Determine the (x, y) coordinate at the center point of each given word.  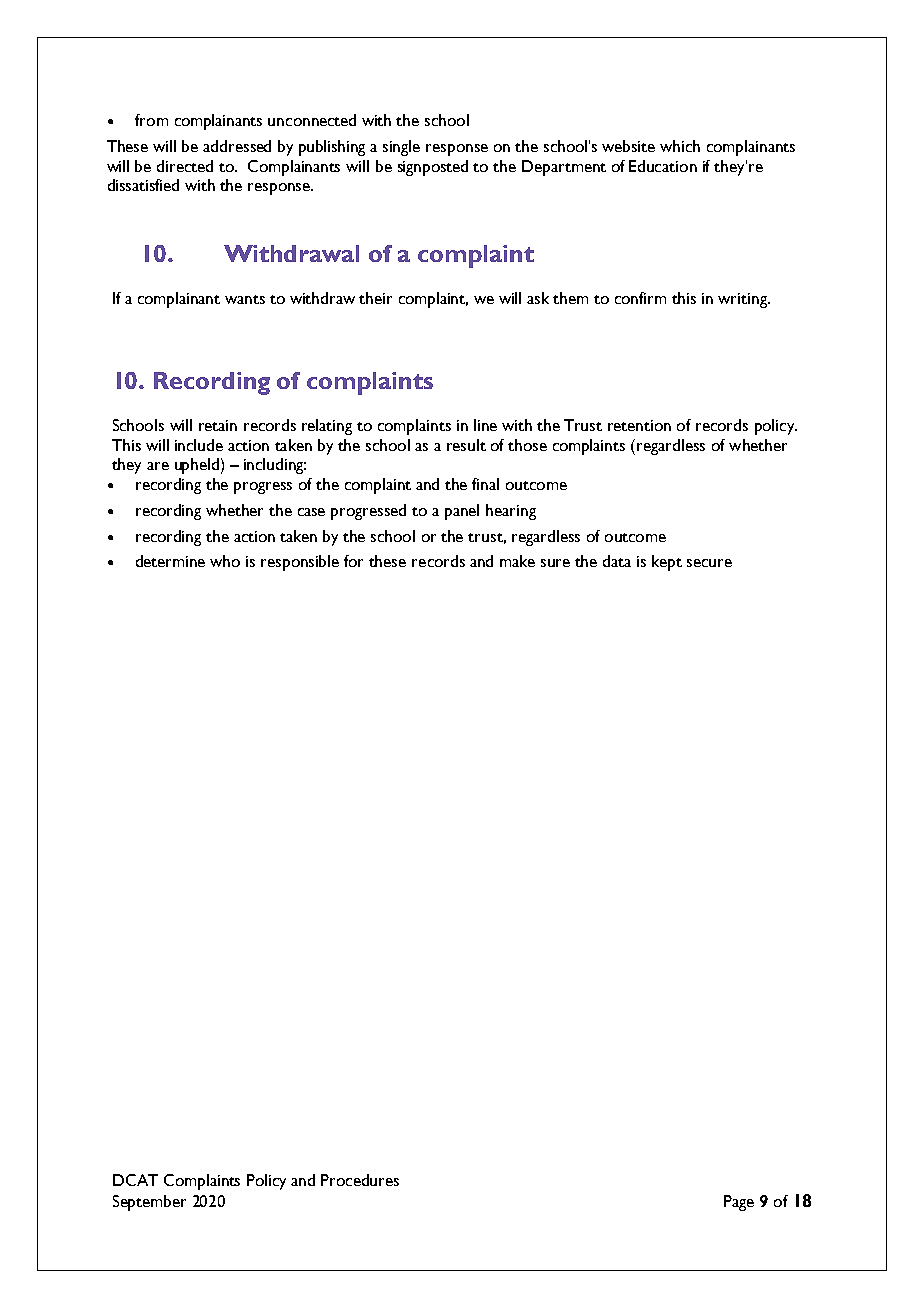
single (401, 148)
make (517, 561)
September (149, 1203)
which (680, 146)
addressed (237, 146)
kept (667, 563)
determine (170, 561)
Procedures (360, 1180)
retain (218, 425)
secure (709, 563)
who (225, 561)
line (485, 425)
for (353, 561)
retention (639, 425)
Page (739, 1203)
